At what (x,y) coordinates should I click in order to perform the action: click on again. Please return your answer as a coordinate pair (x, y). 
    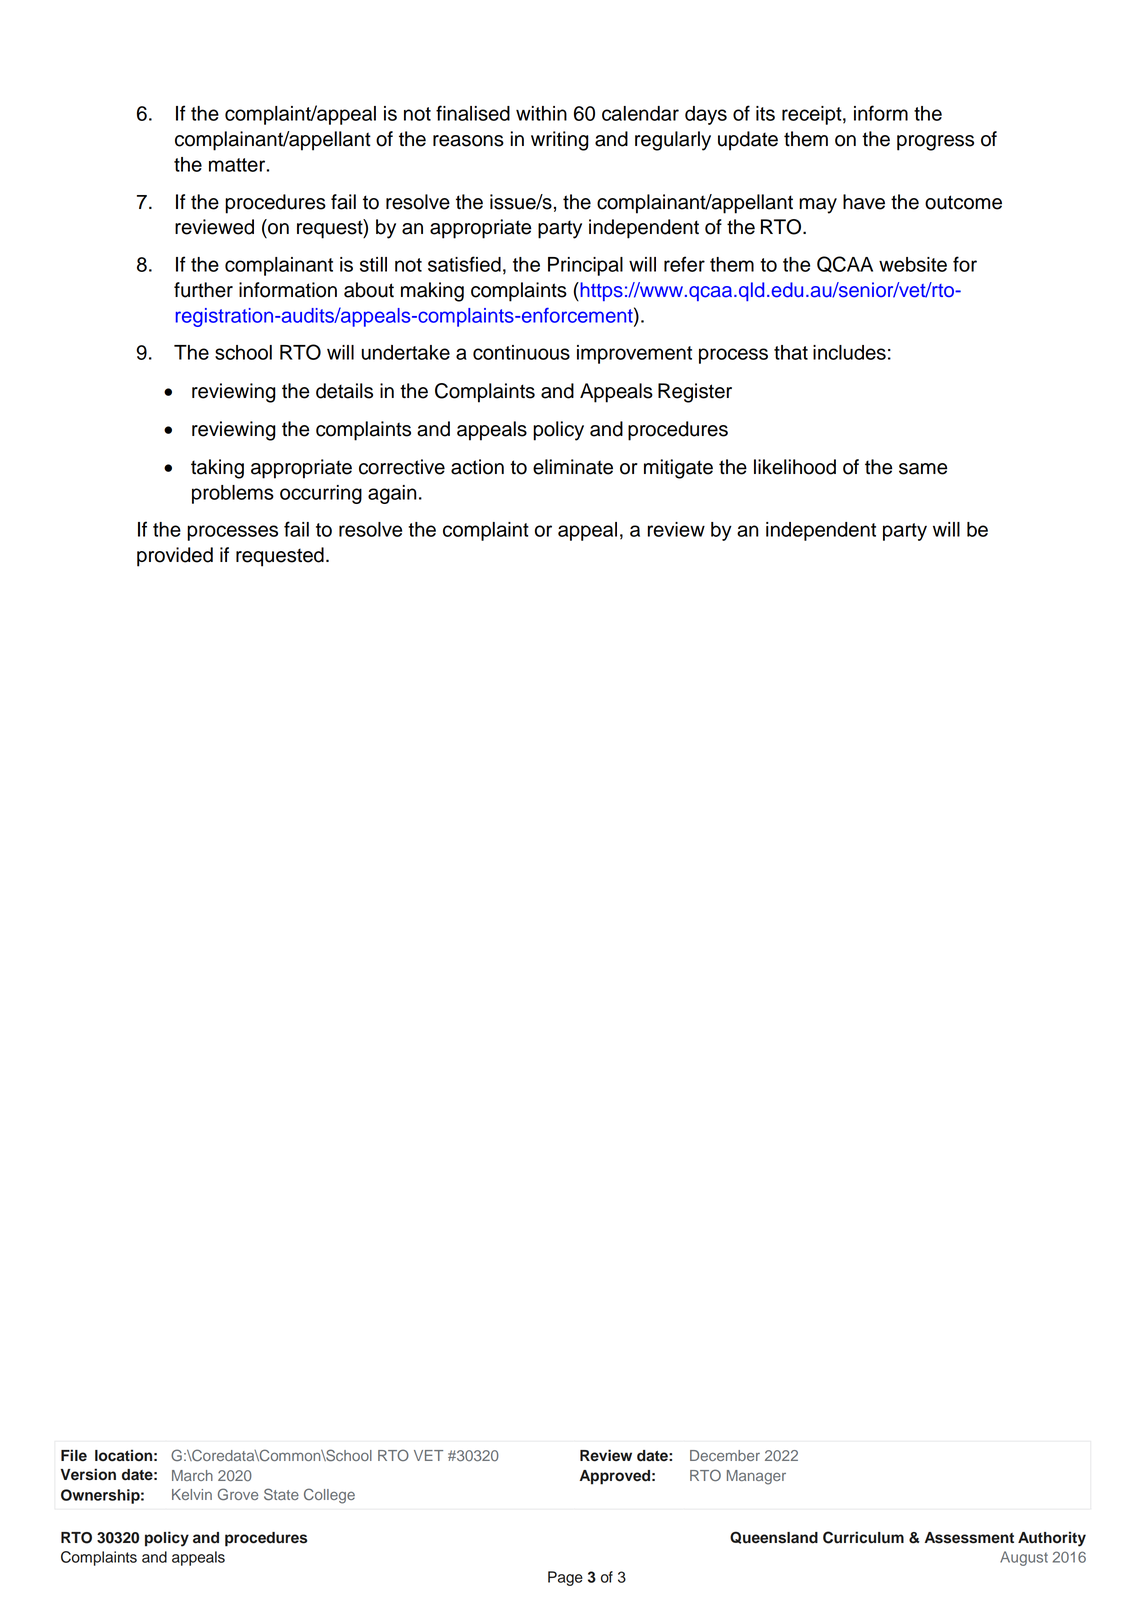
    Looking at the image, I should click on (392, 494).
